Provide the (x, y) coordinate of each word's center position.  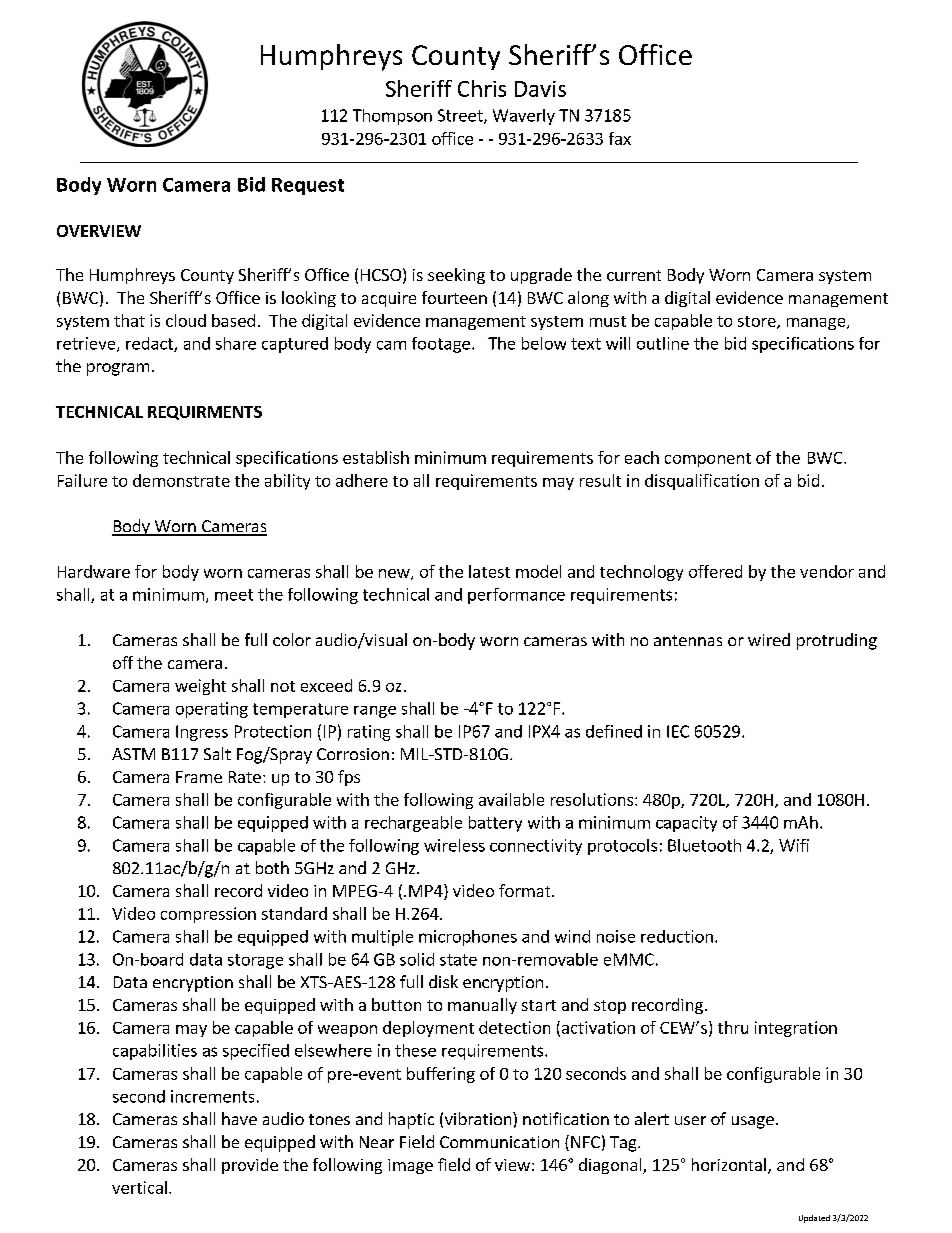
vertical (139, 1187)
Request (308, 186)
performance (516, 596)
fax (620, 138)
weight (200, 687)
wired (769, 639)
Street (461, 116)
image (410, 1166)
